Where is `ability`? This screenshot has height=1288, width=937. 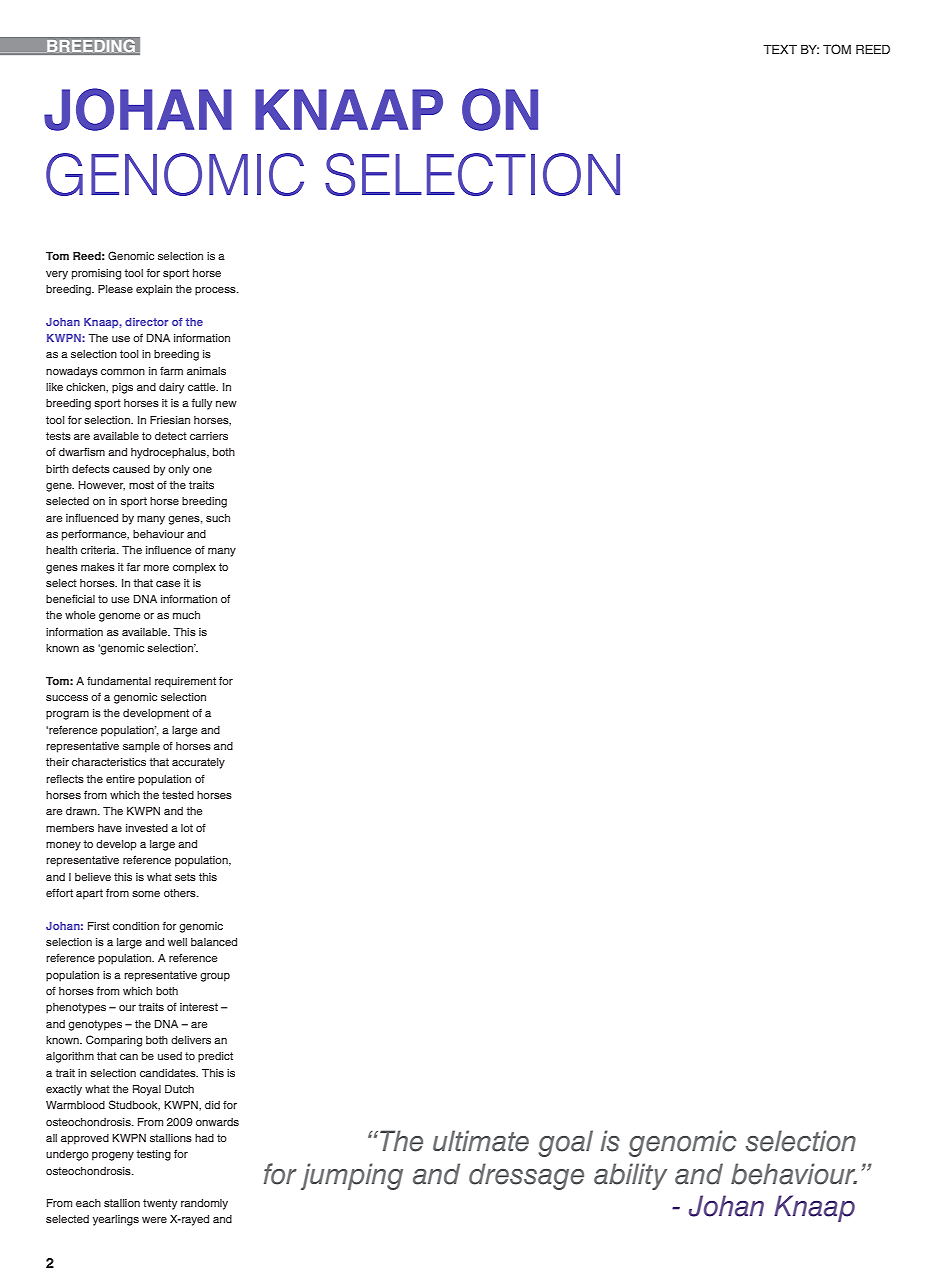 ability is located at coordinates (630, 1176).
